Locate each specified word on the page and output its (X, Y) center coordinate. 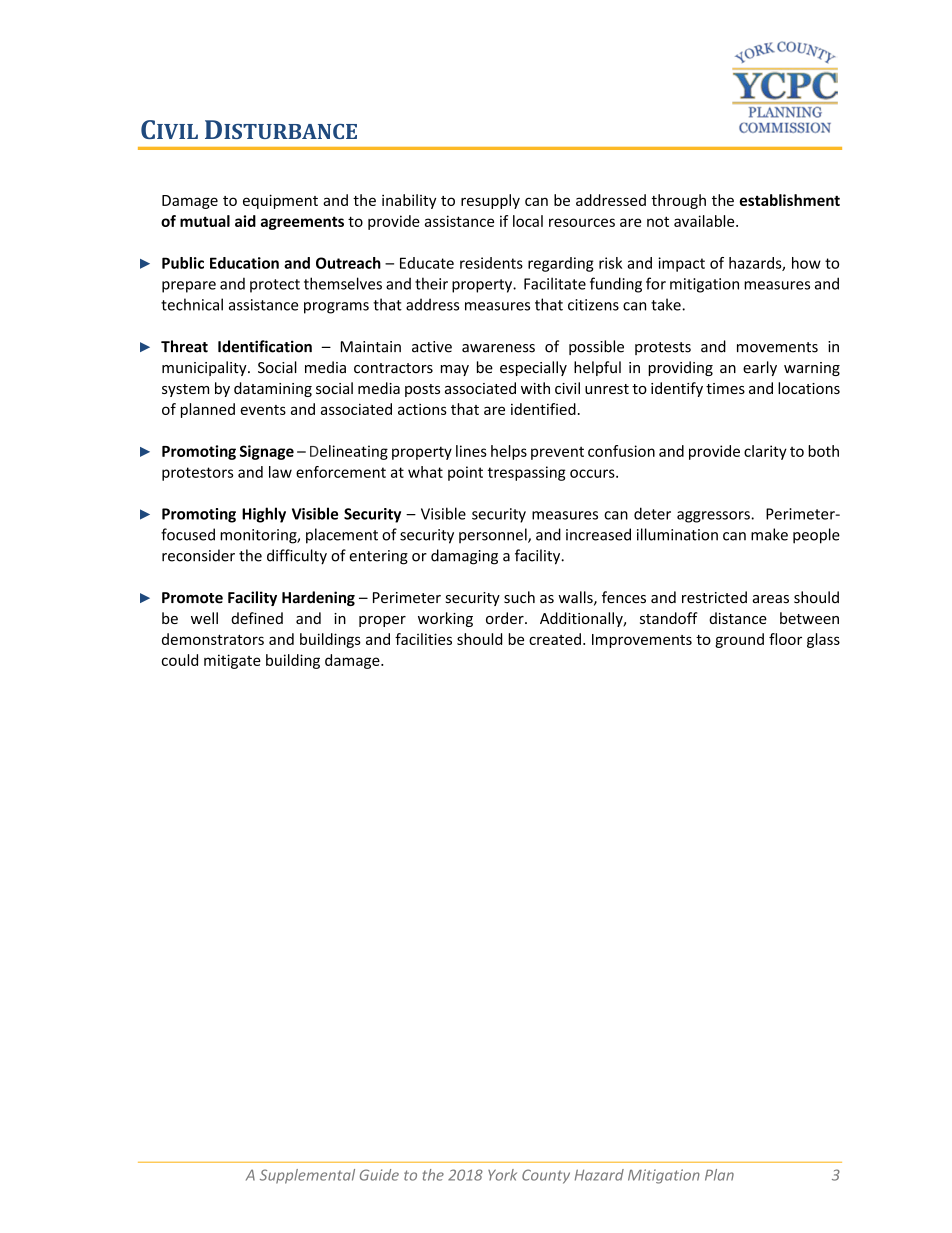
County (546, 1176)
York (502, 1175)
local (528, 221)
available (705, 221)
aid (245, 221)
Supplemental (307, 1176)
